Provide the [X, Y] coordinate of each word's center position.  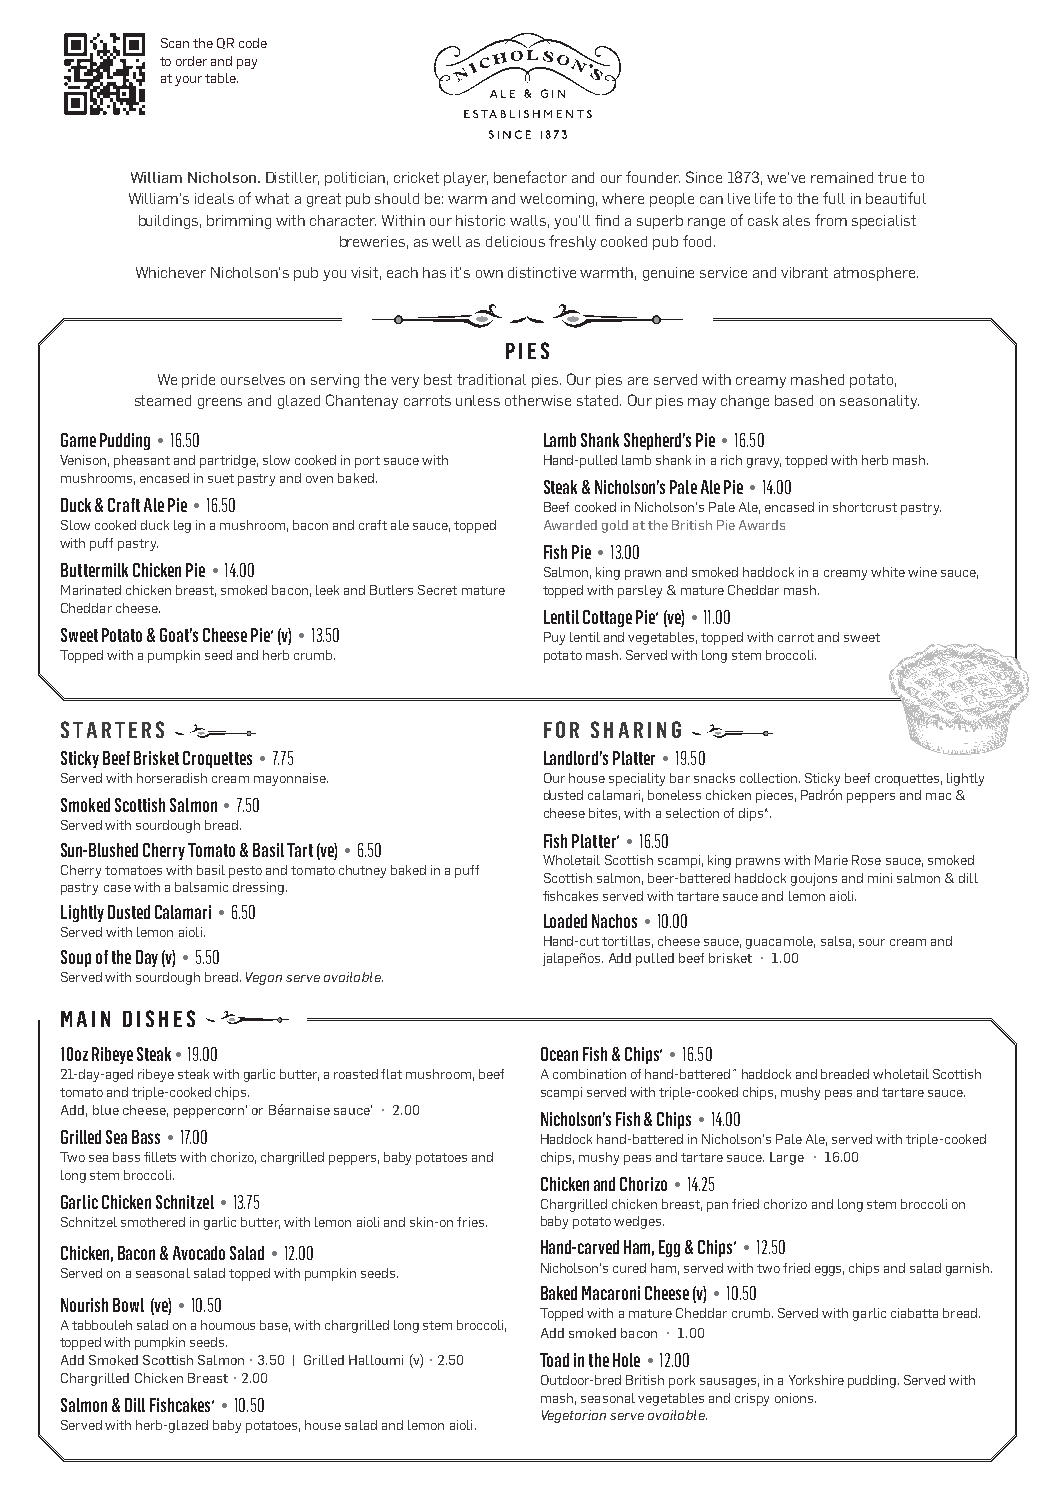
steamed [163, 400]
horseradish [172, 778]
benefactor [530, 177]
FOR [561, 729]
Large [787, 1158]
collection [770, 778]
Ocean [559, 1054]
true [892, 177]
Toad [554, 1360]
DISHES [159, 1018]
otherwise [538, 400]
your [188, 81]
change [745, 402]
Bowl [128, 1305]
